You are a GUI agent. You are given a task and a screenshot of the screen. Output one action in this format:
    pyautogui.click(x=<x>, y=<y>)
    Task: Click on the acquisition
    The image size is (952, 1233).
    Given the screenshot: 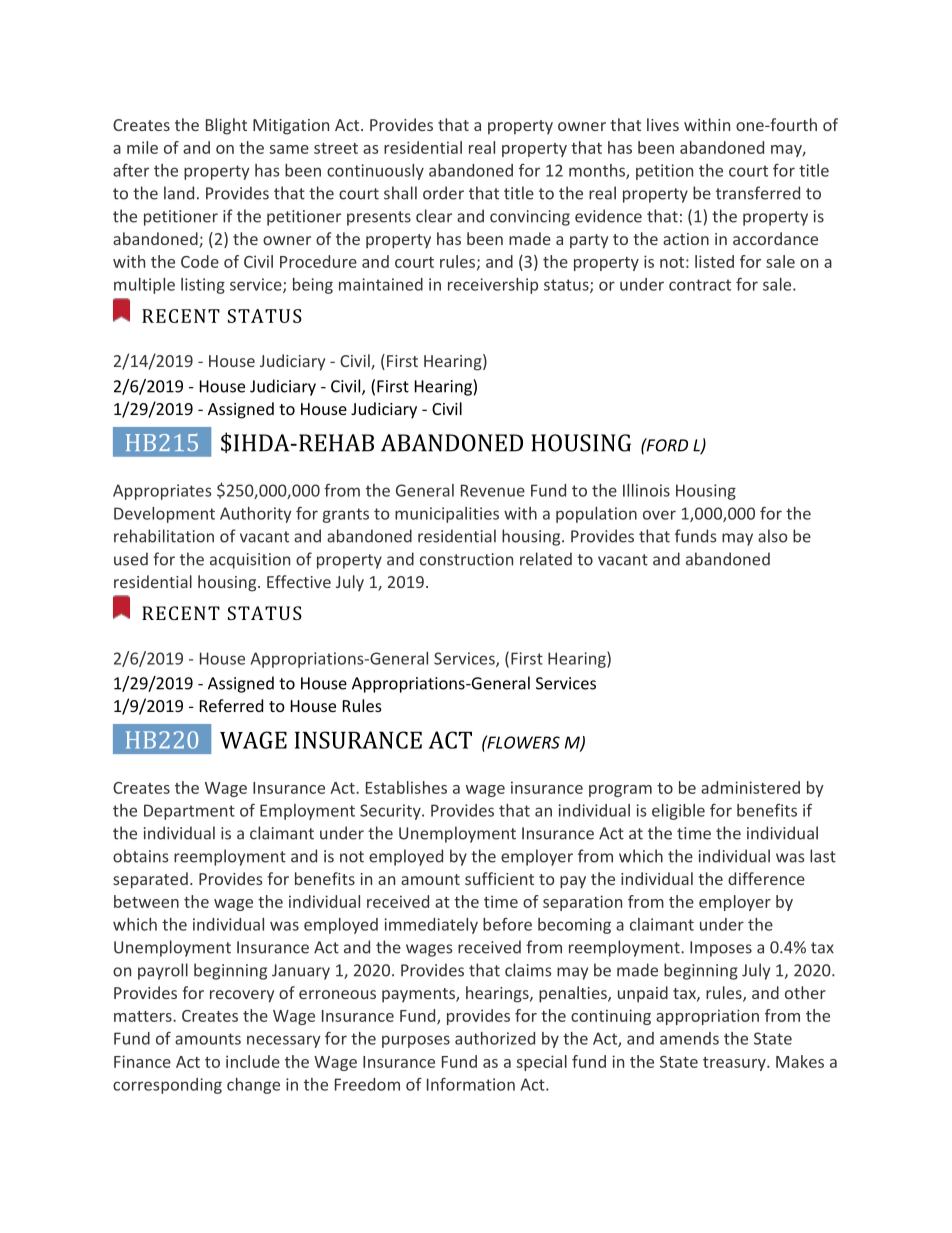 What is the action you would take?
    pyautogui.click(x=250, y=561)
